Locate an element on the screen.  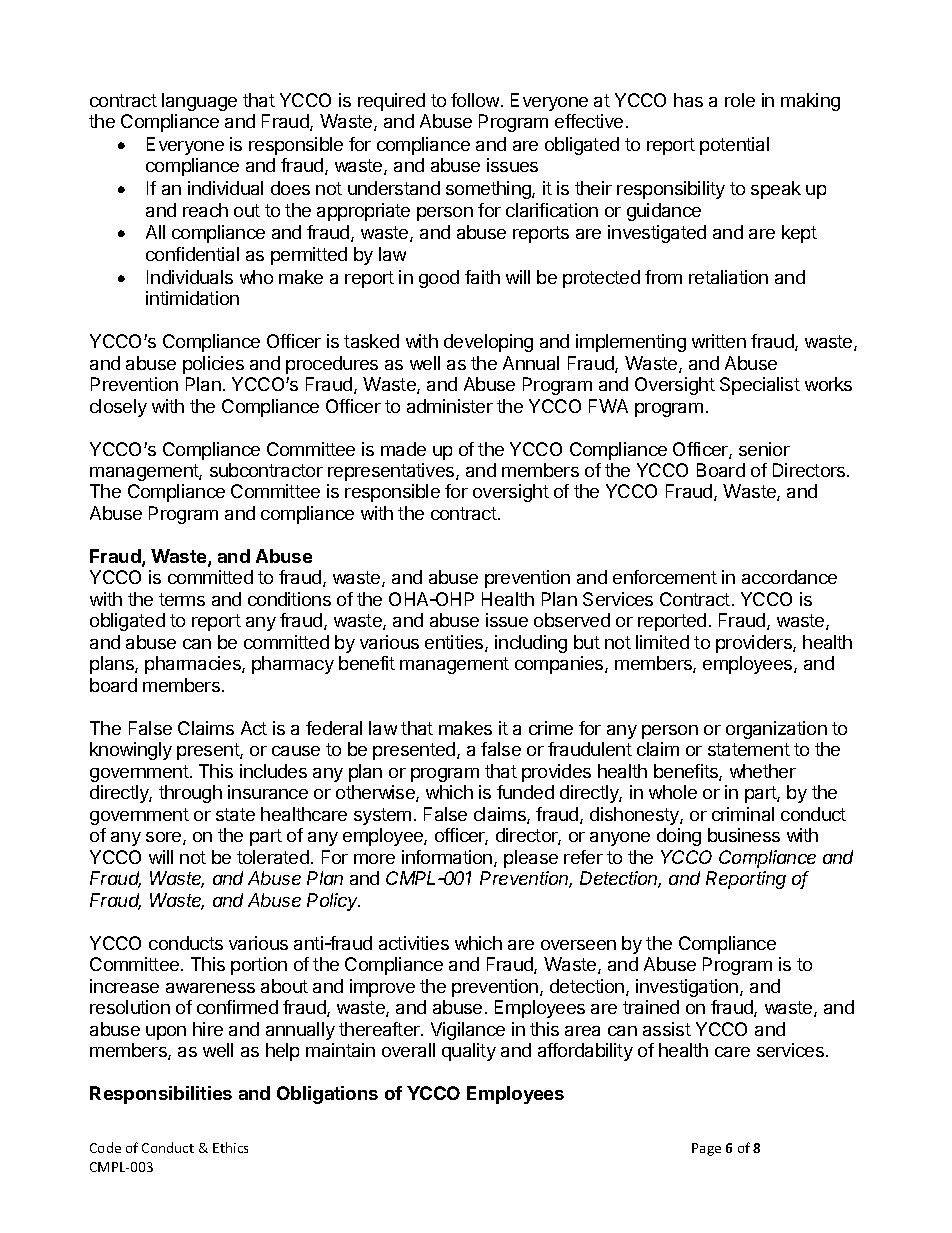
funded is located at coordinates (525, 792).
